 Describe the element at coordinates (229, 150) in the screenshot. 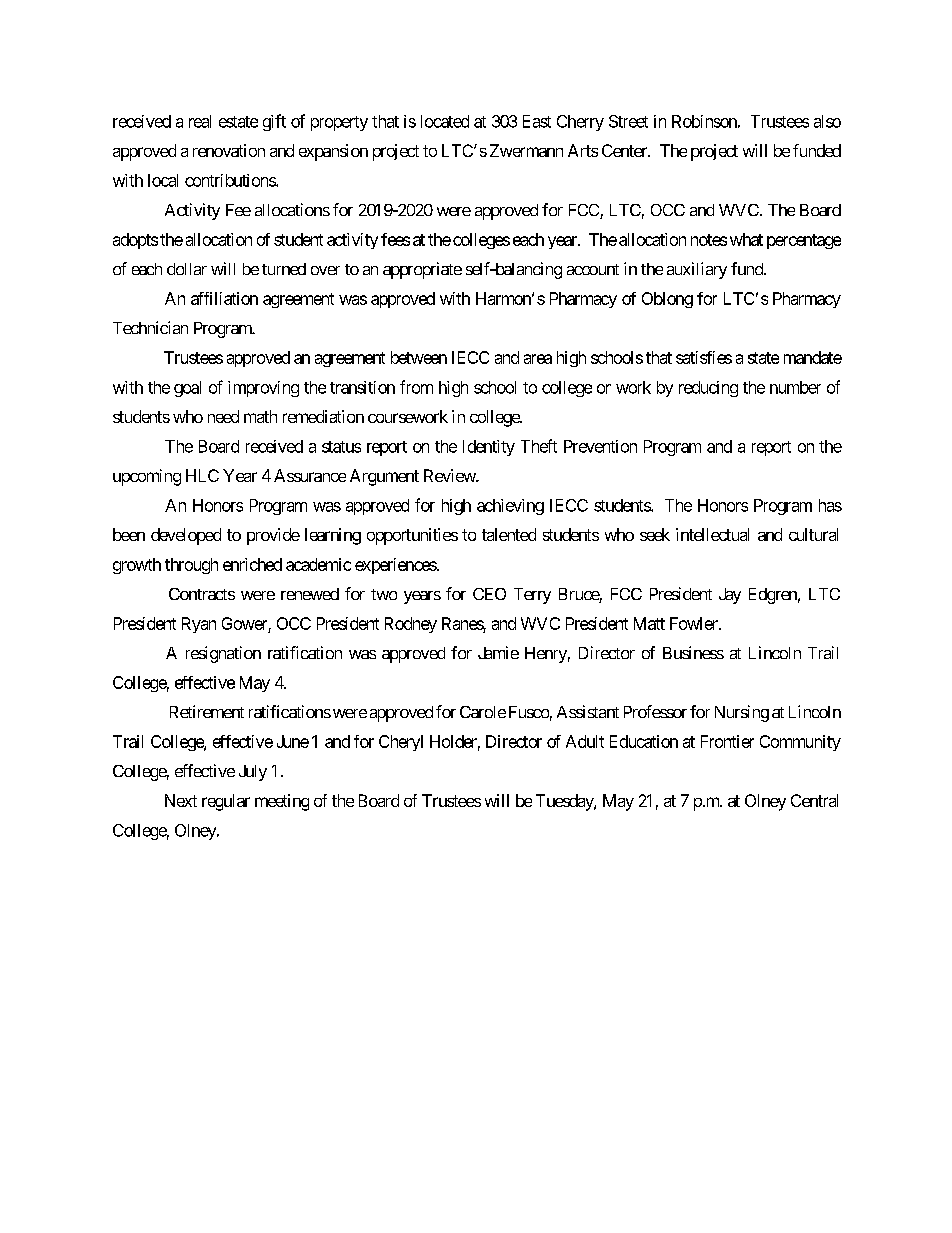

I see `renovation` at that location.
